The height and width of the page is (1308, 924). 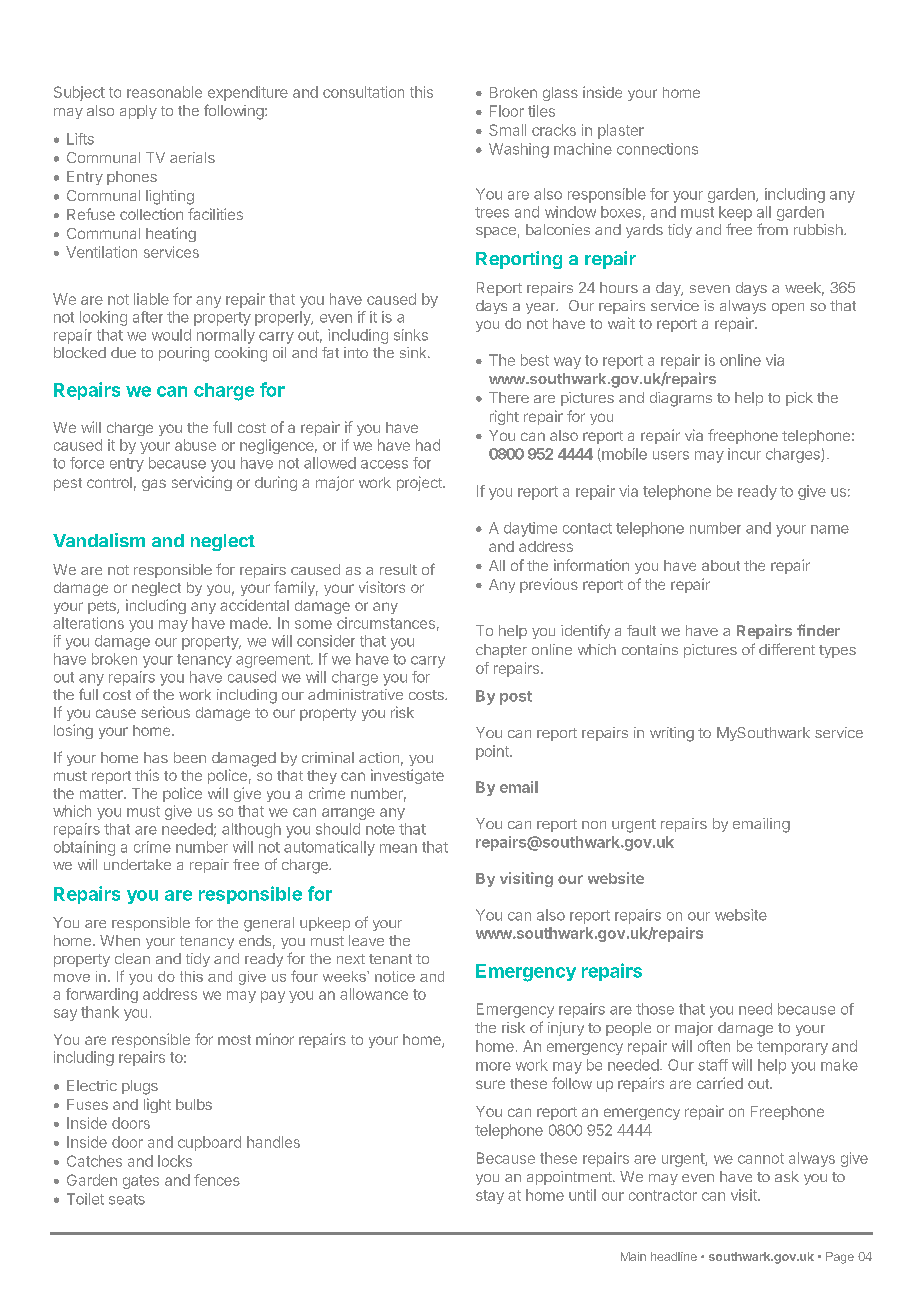 I want to click on Small, so click(x=507, y=130).
